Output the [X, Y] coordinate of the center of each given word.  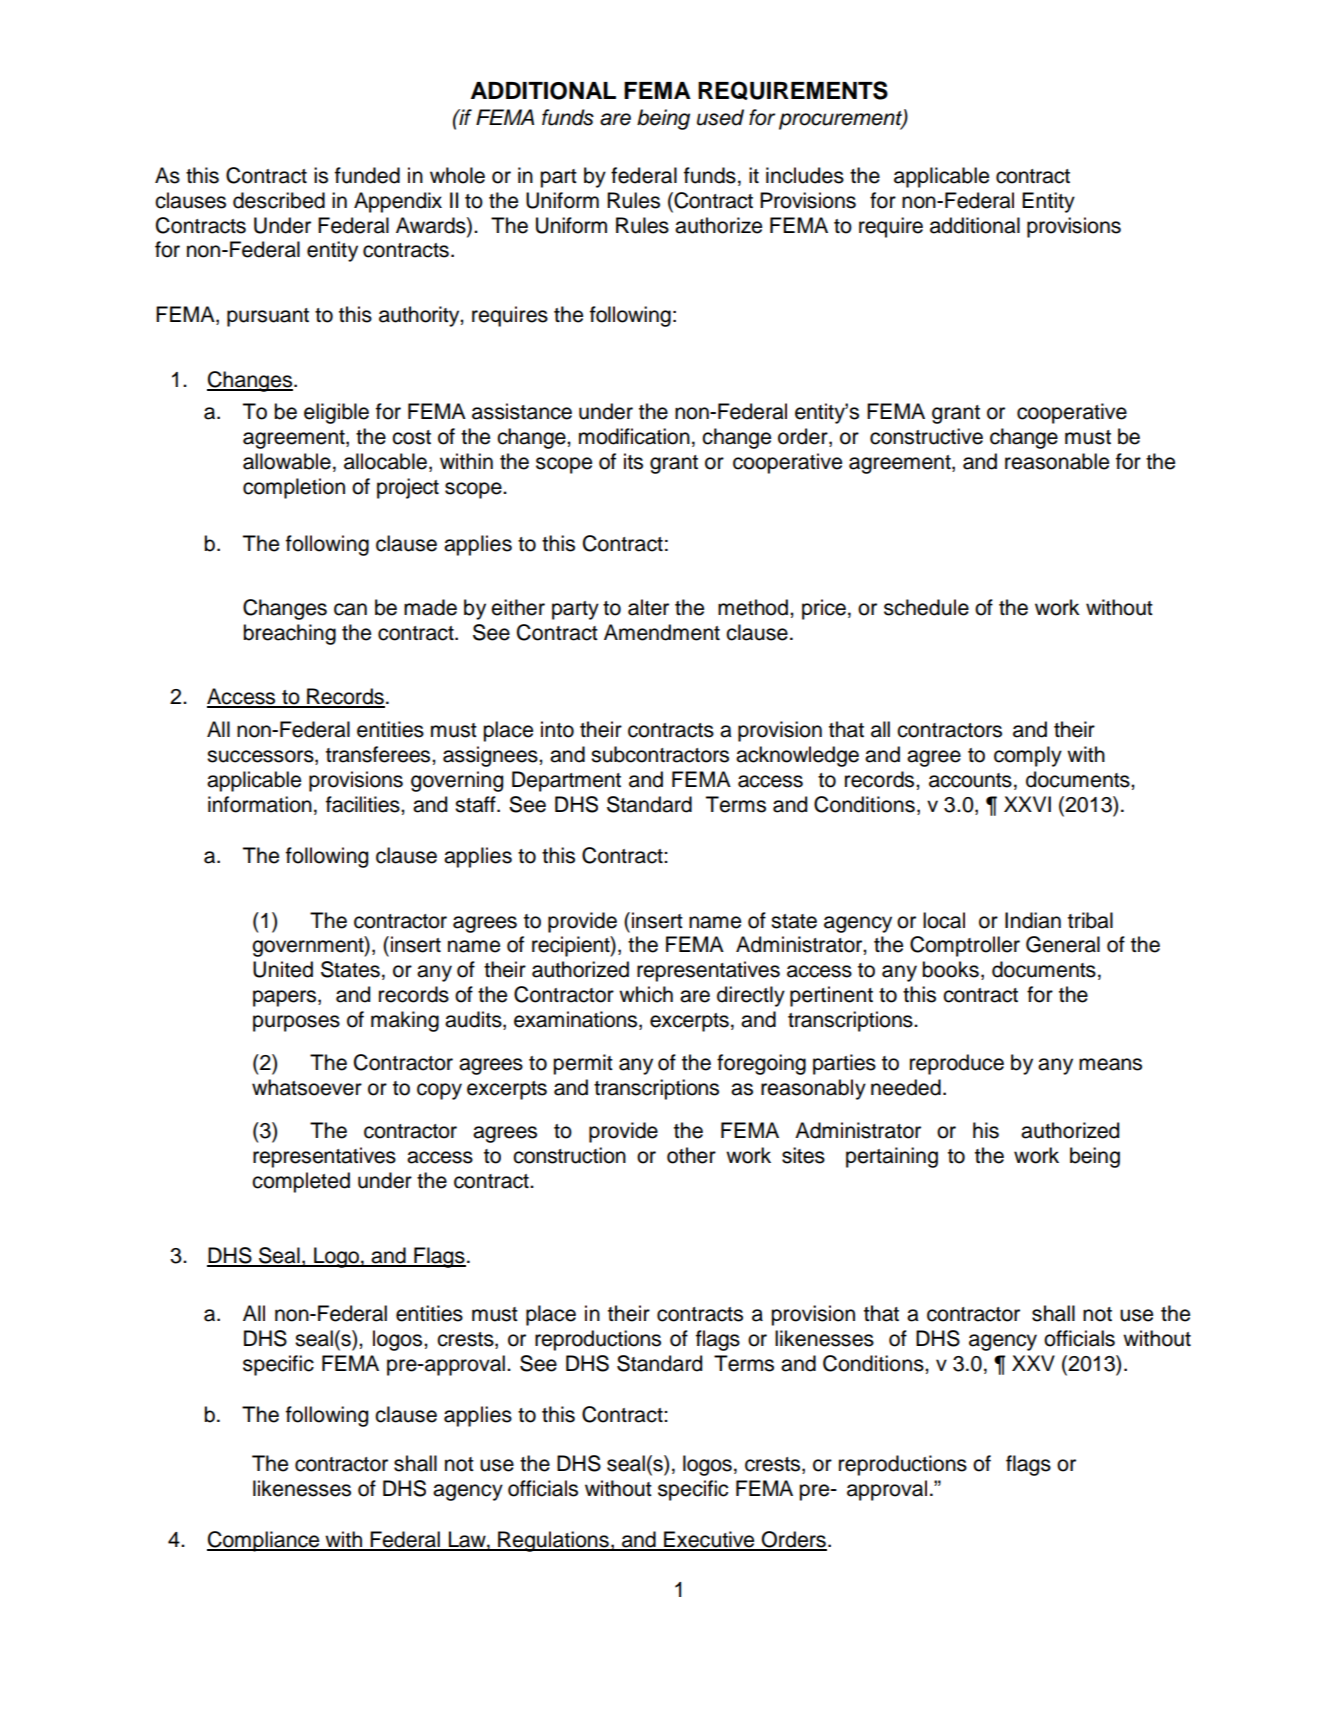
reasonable [1057, 461]
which [646, 994]
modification [634, 436]
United [283, 969]
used [720, 117]
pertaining [892, 1157]
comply [1028, 756]
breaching [289, 634]
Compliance [264, 1541]
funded [367, 175]
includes [805, 175]
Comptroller [965, 946]
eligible [336, 413]
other [691, 1155]
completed [301, 1182]
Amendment [662, 632]
